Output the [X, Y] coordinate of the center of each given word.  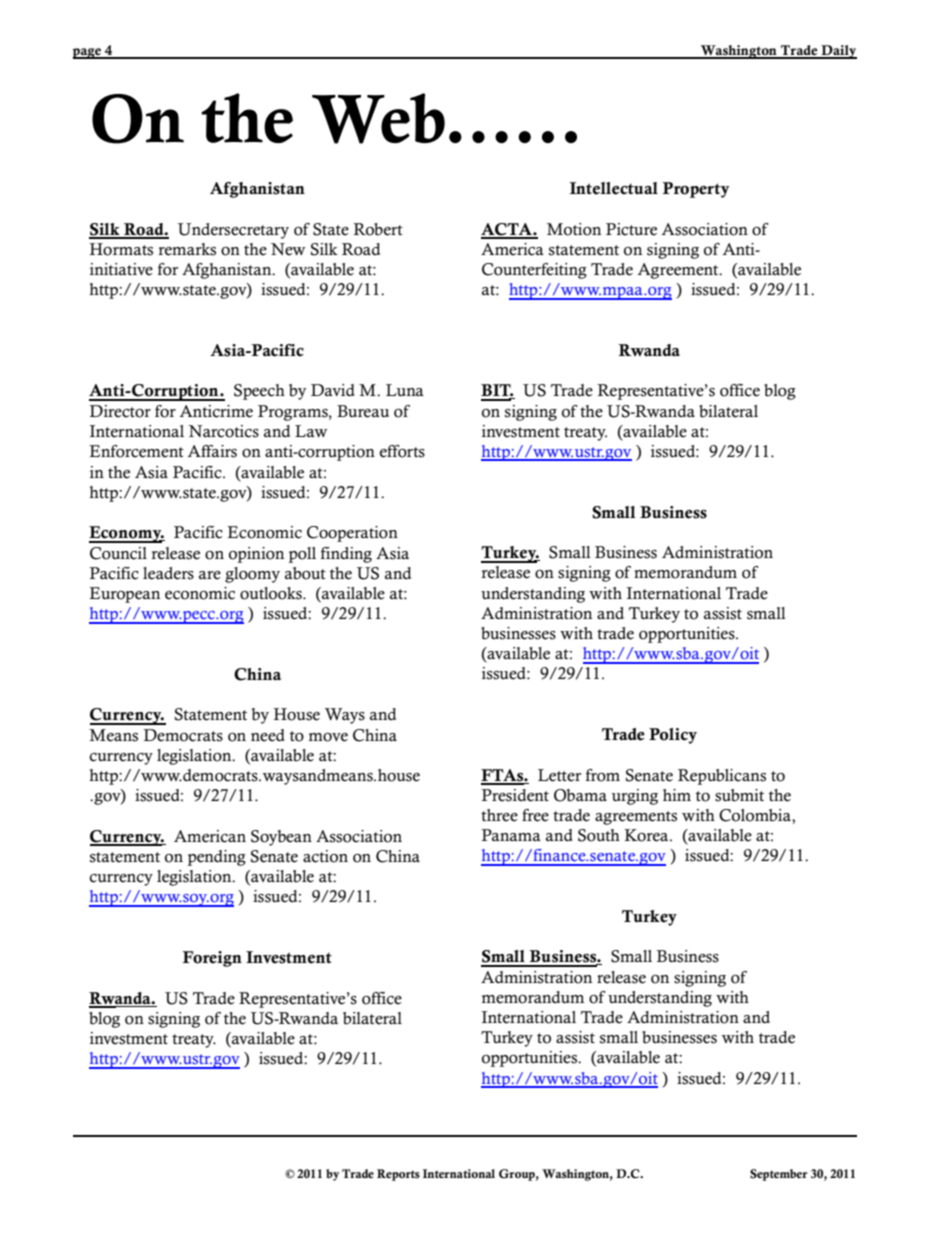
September [779, 1175]
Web [378, 118]
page [88, 53]
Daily [838, 52]
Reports [398, 1175]
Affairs [212, 451]
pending [217, 858]
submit [739, 795]
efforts [402, 451]
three [499, 815]
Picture [631, 229]
